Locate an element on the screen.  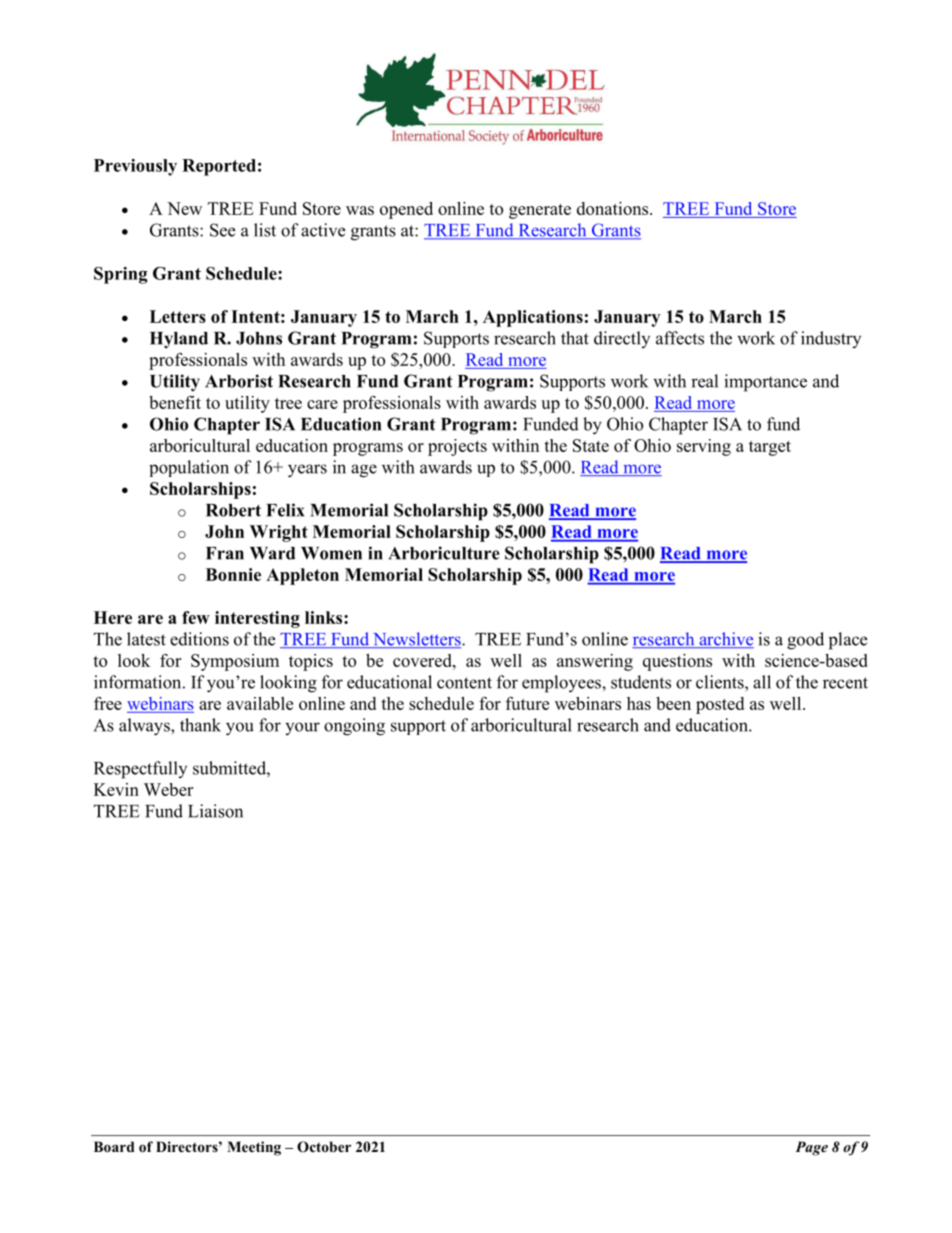
Page is located at coordinates (811, 1148).
